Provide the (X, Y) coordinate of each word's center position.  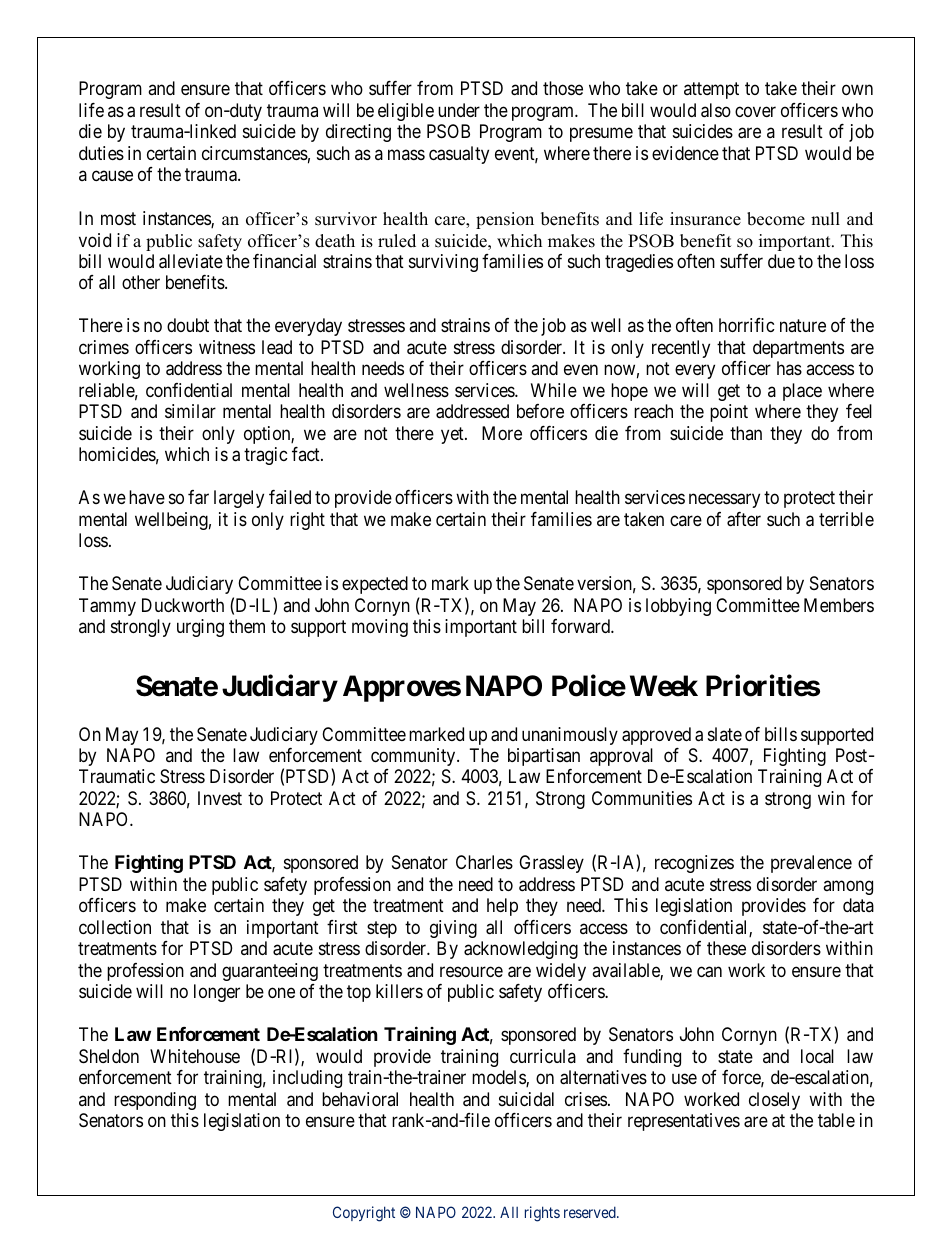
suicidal (526, 1099)
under (459, 110)
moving (380, 628)
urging (200, 628)
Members (839, 605)
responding (155, 1101)
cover (755, 111)
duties (101, 153)
